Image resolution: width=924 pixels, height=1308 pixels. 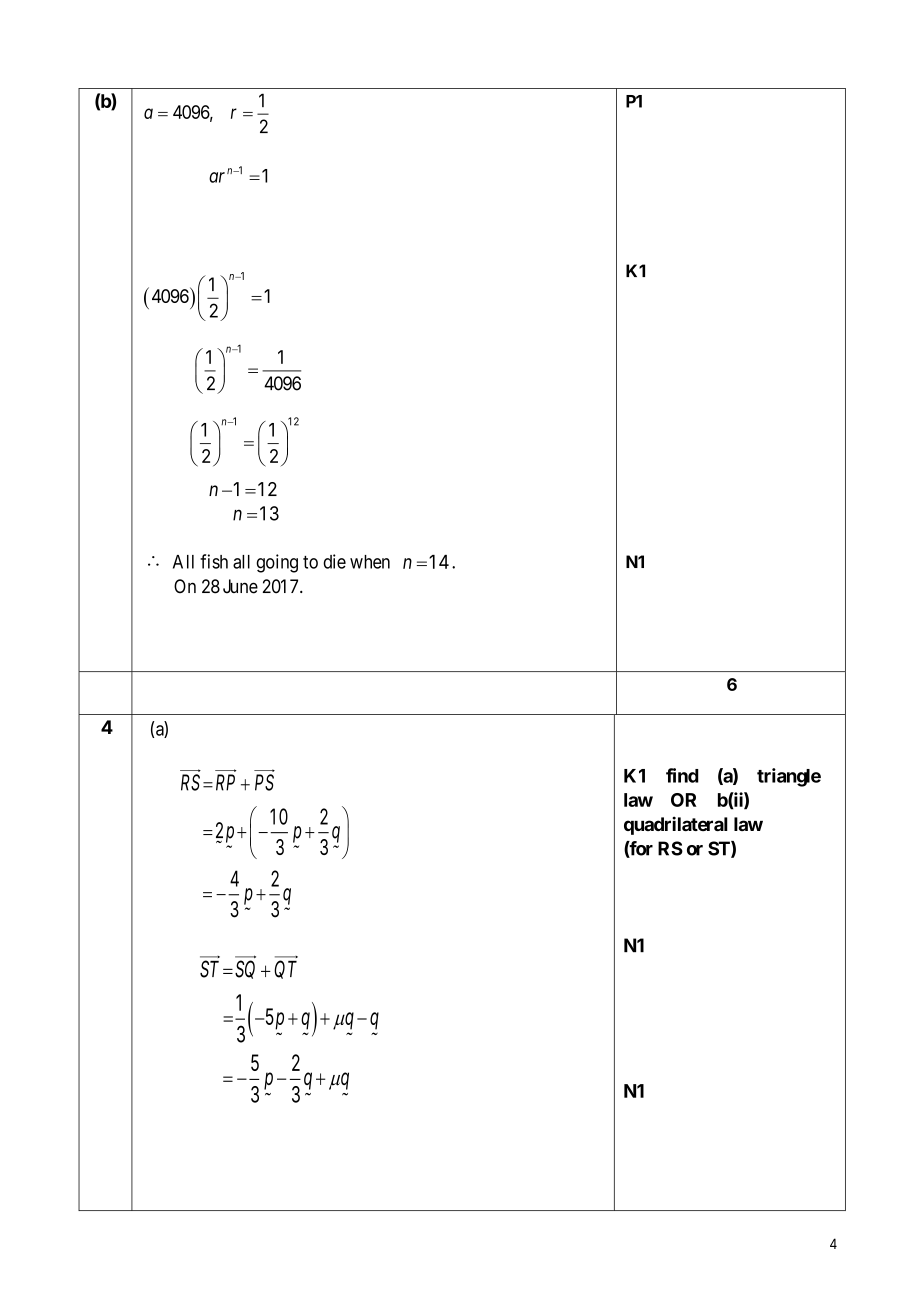 What do you see at coordinates (676, 825) in the screenshot?
I see `quadrilateral` at bounding box center [676, 825].
